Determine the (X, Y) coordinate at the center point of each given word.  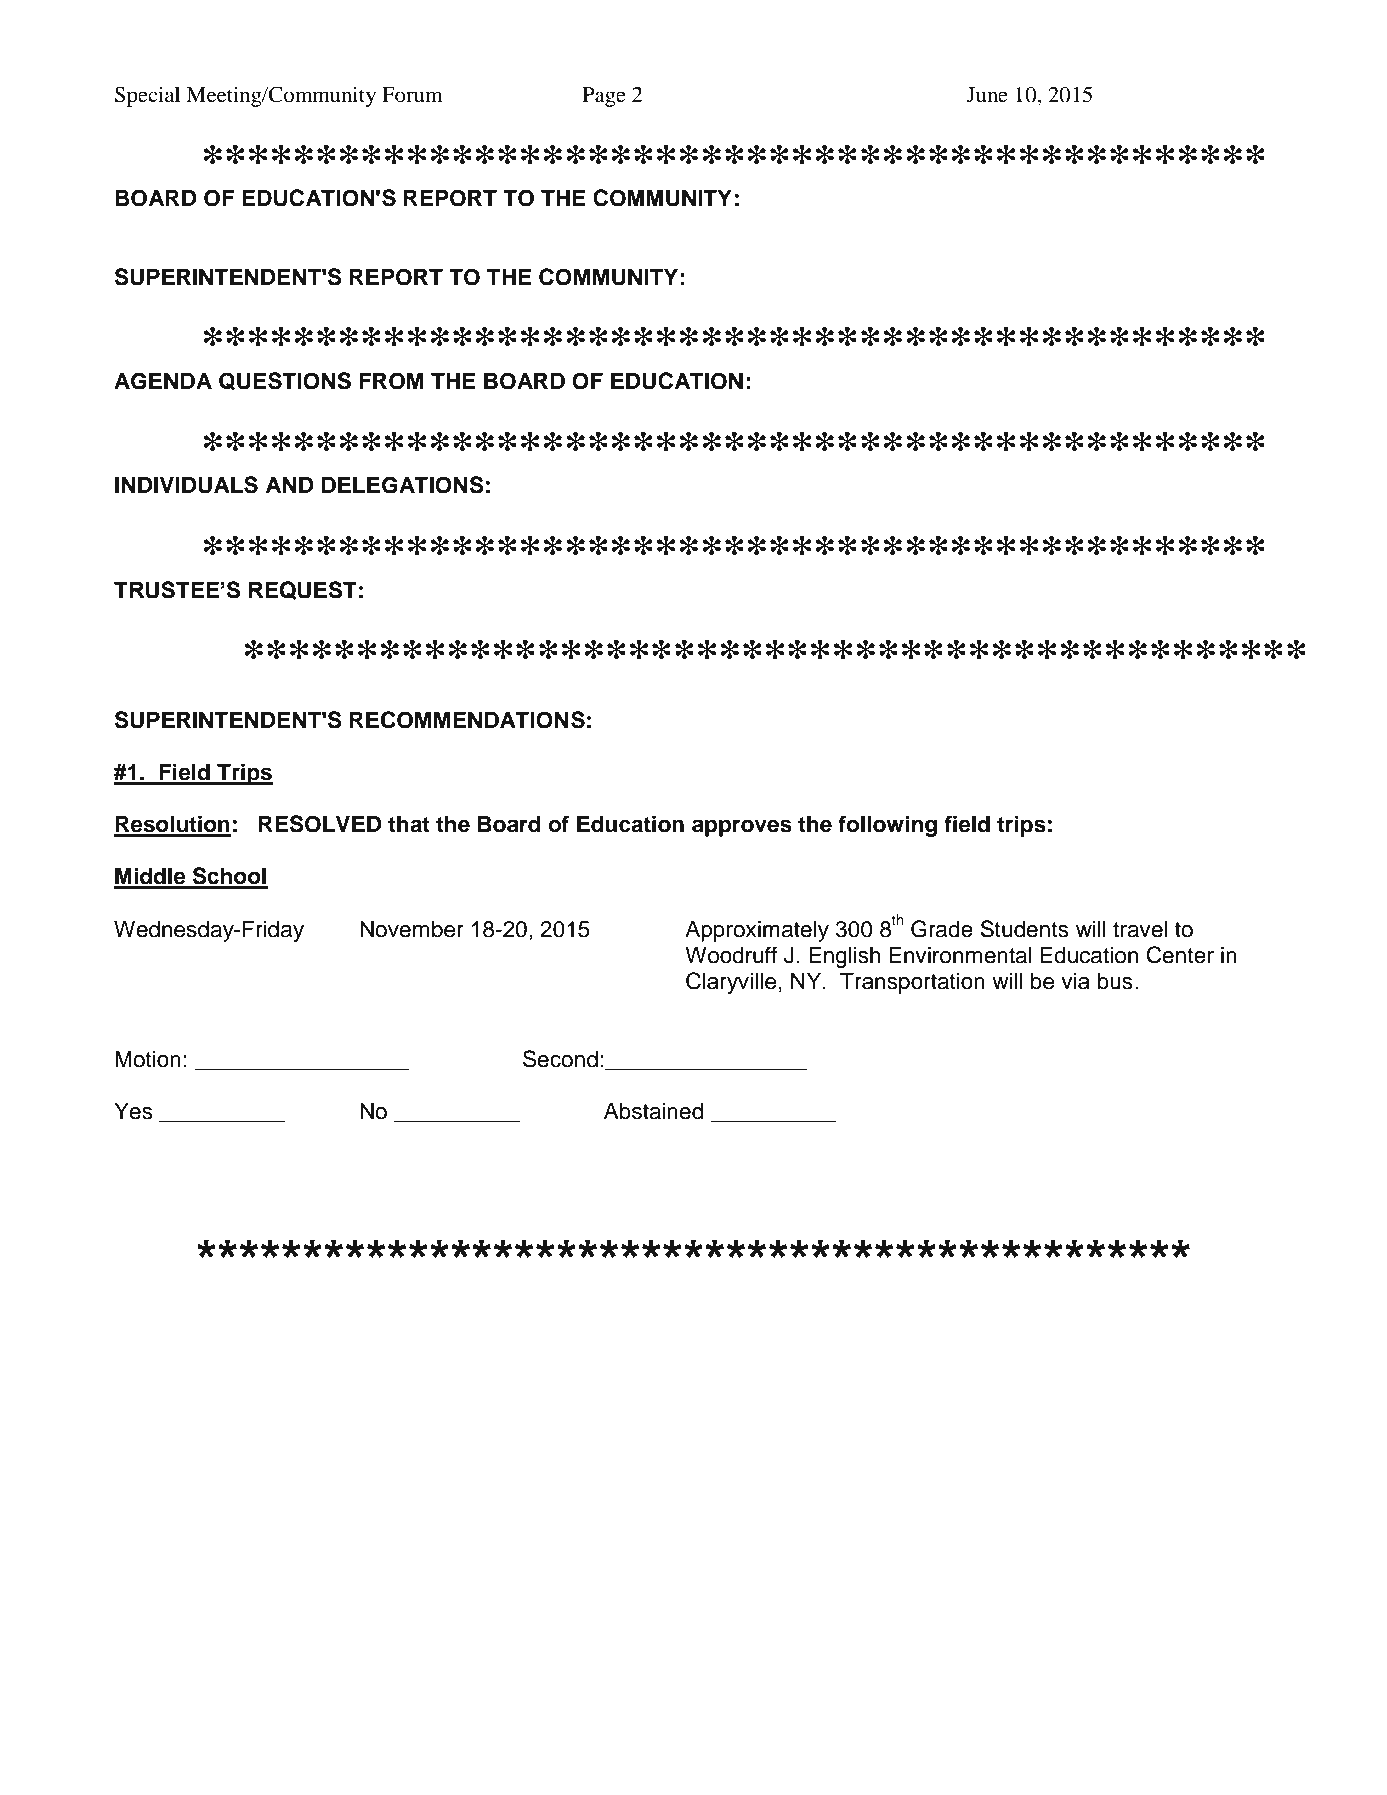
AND (290, 484)
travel (1140, 929)
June (987, 95)
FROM (391, 381)
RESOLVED (320, 824)
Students (1024, 929)
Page (604, 97)
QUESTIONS (285, 381)
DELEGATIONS (403, 485)
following (887, 826)
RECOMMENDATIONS (467, 720)
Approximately (757, 931)
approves (742, 828)
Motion (148, 1059)
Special (147, 96)
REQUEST (303, 590)
